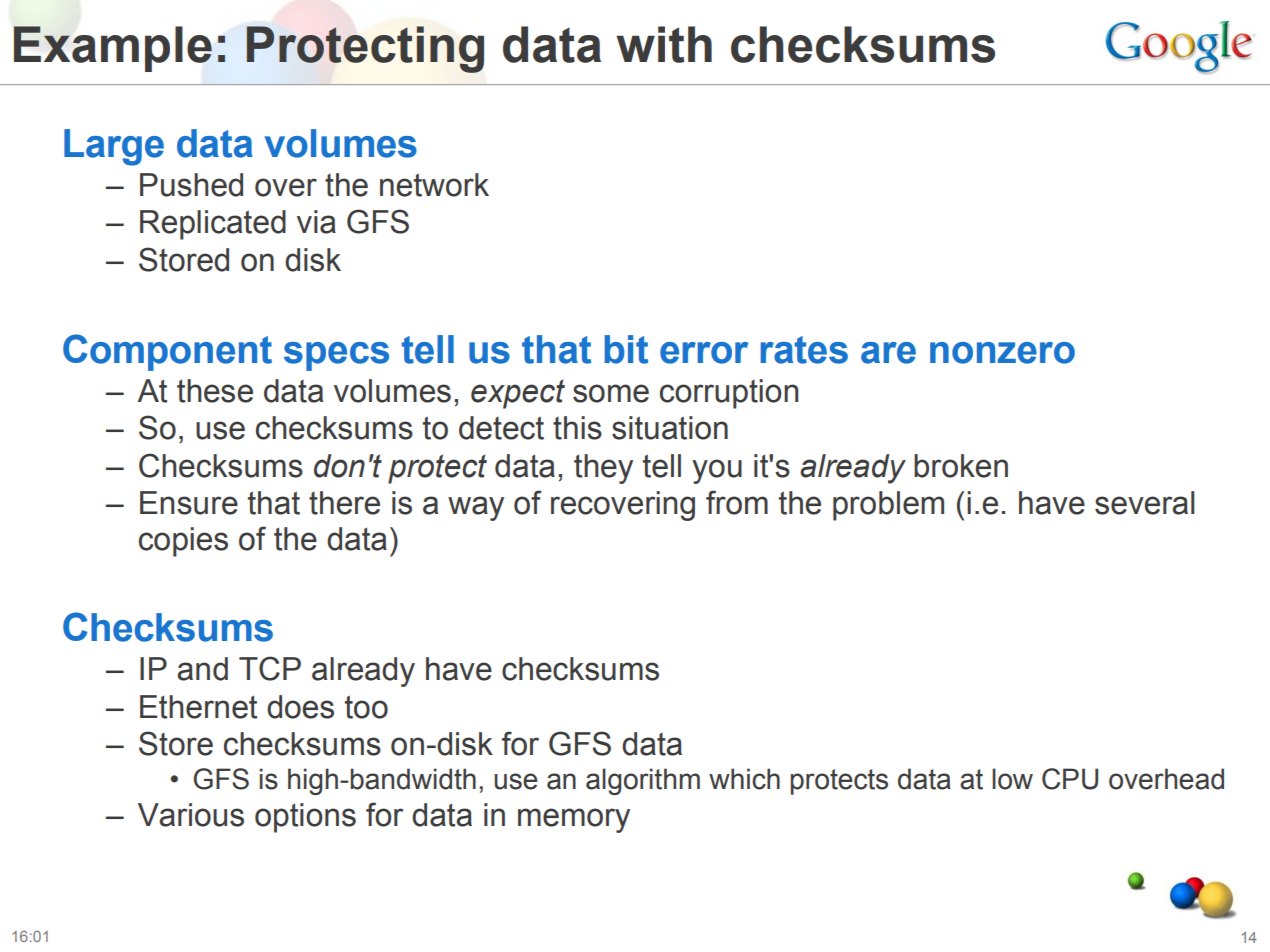  What do you see at coordinates (213, 225) in the document?
I see `Replicated` at bounding box center [213, 225].
